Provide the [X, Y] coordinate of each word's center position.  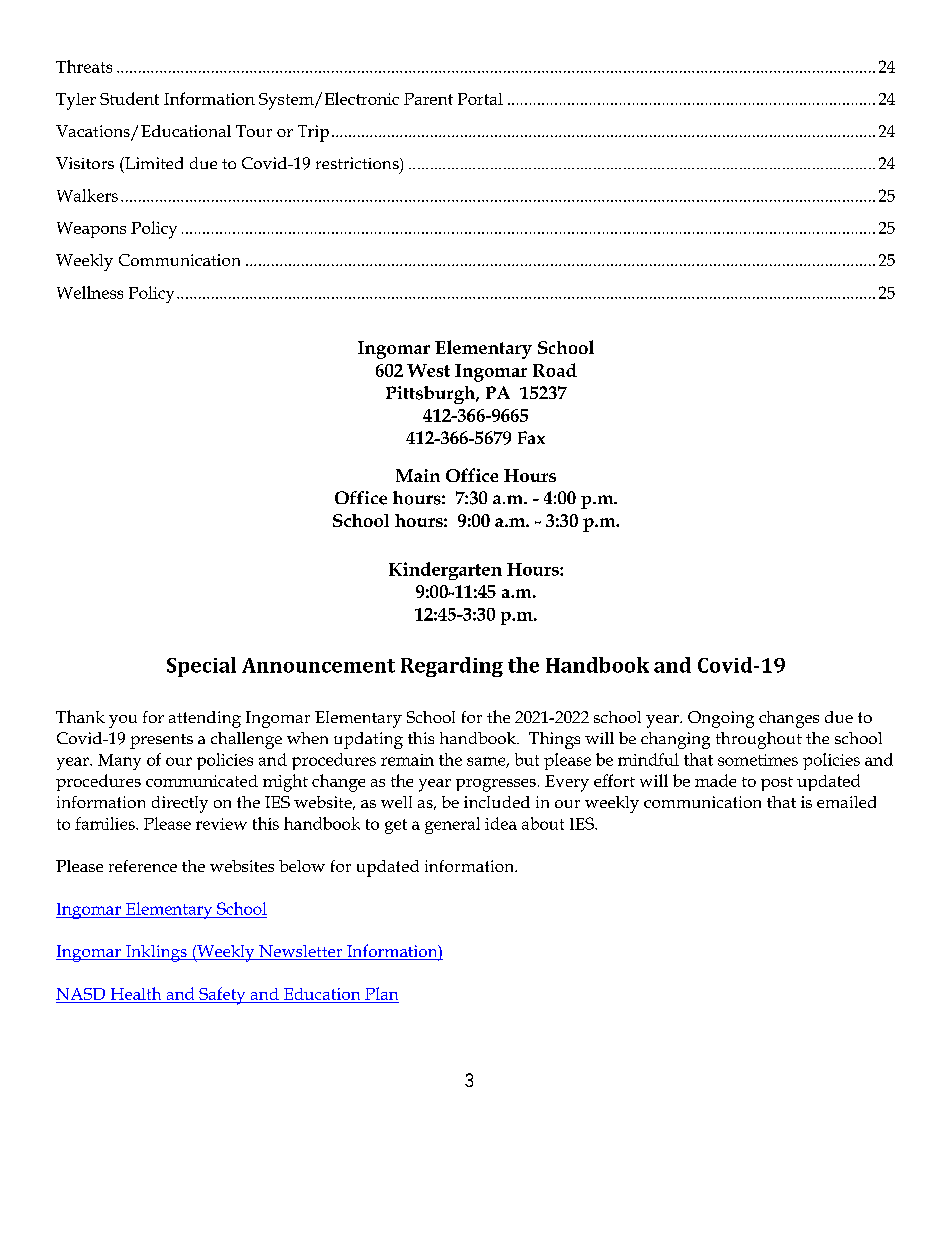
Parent [428, 99]
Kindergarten [445, 571]
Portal [480, 99]
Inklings [156, 953]
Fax [531, 437]
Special [201, 667]
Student [129, 98]
